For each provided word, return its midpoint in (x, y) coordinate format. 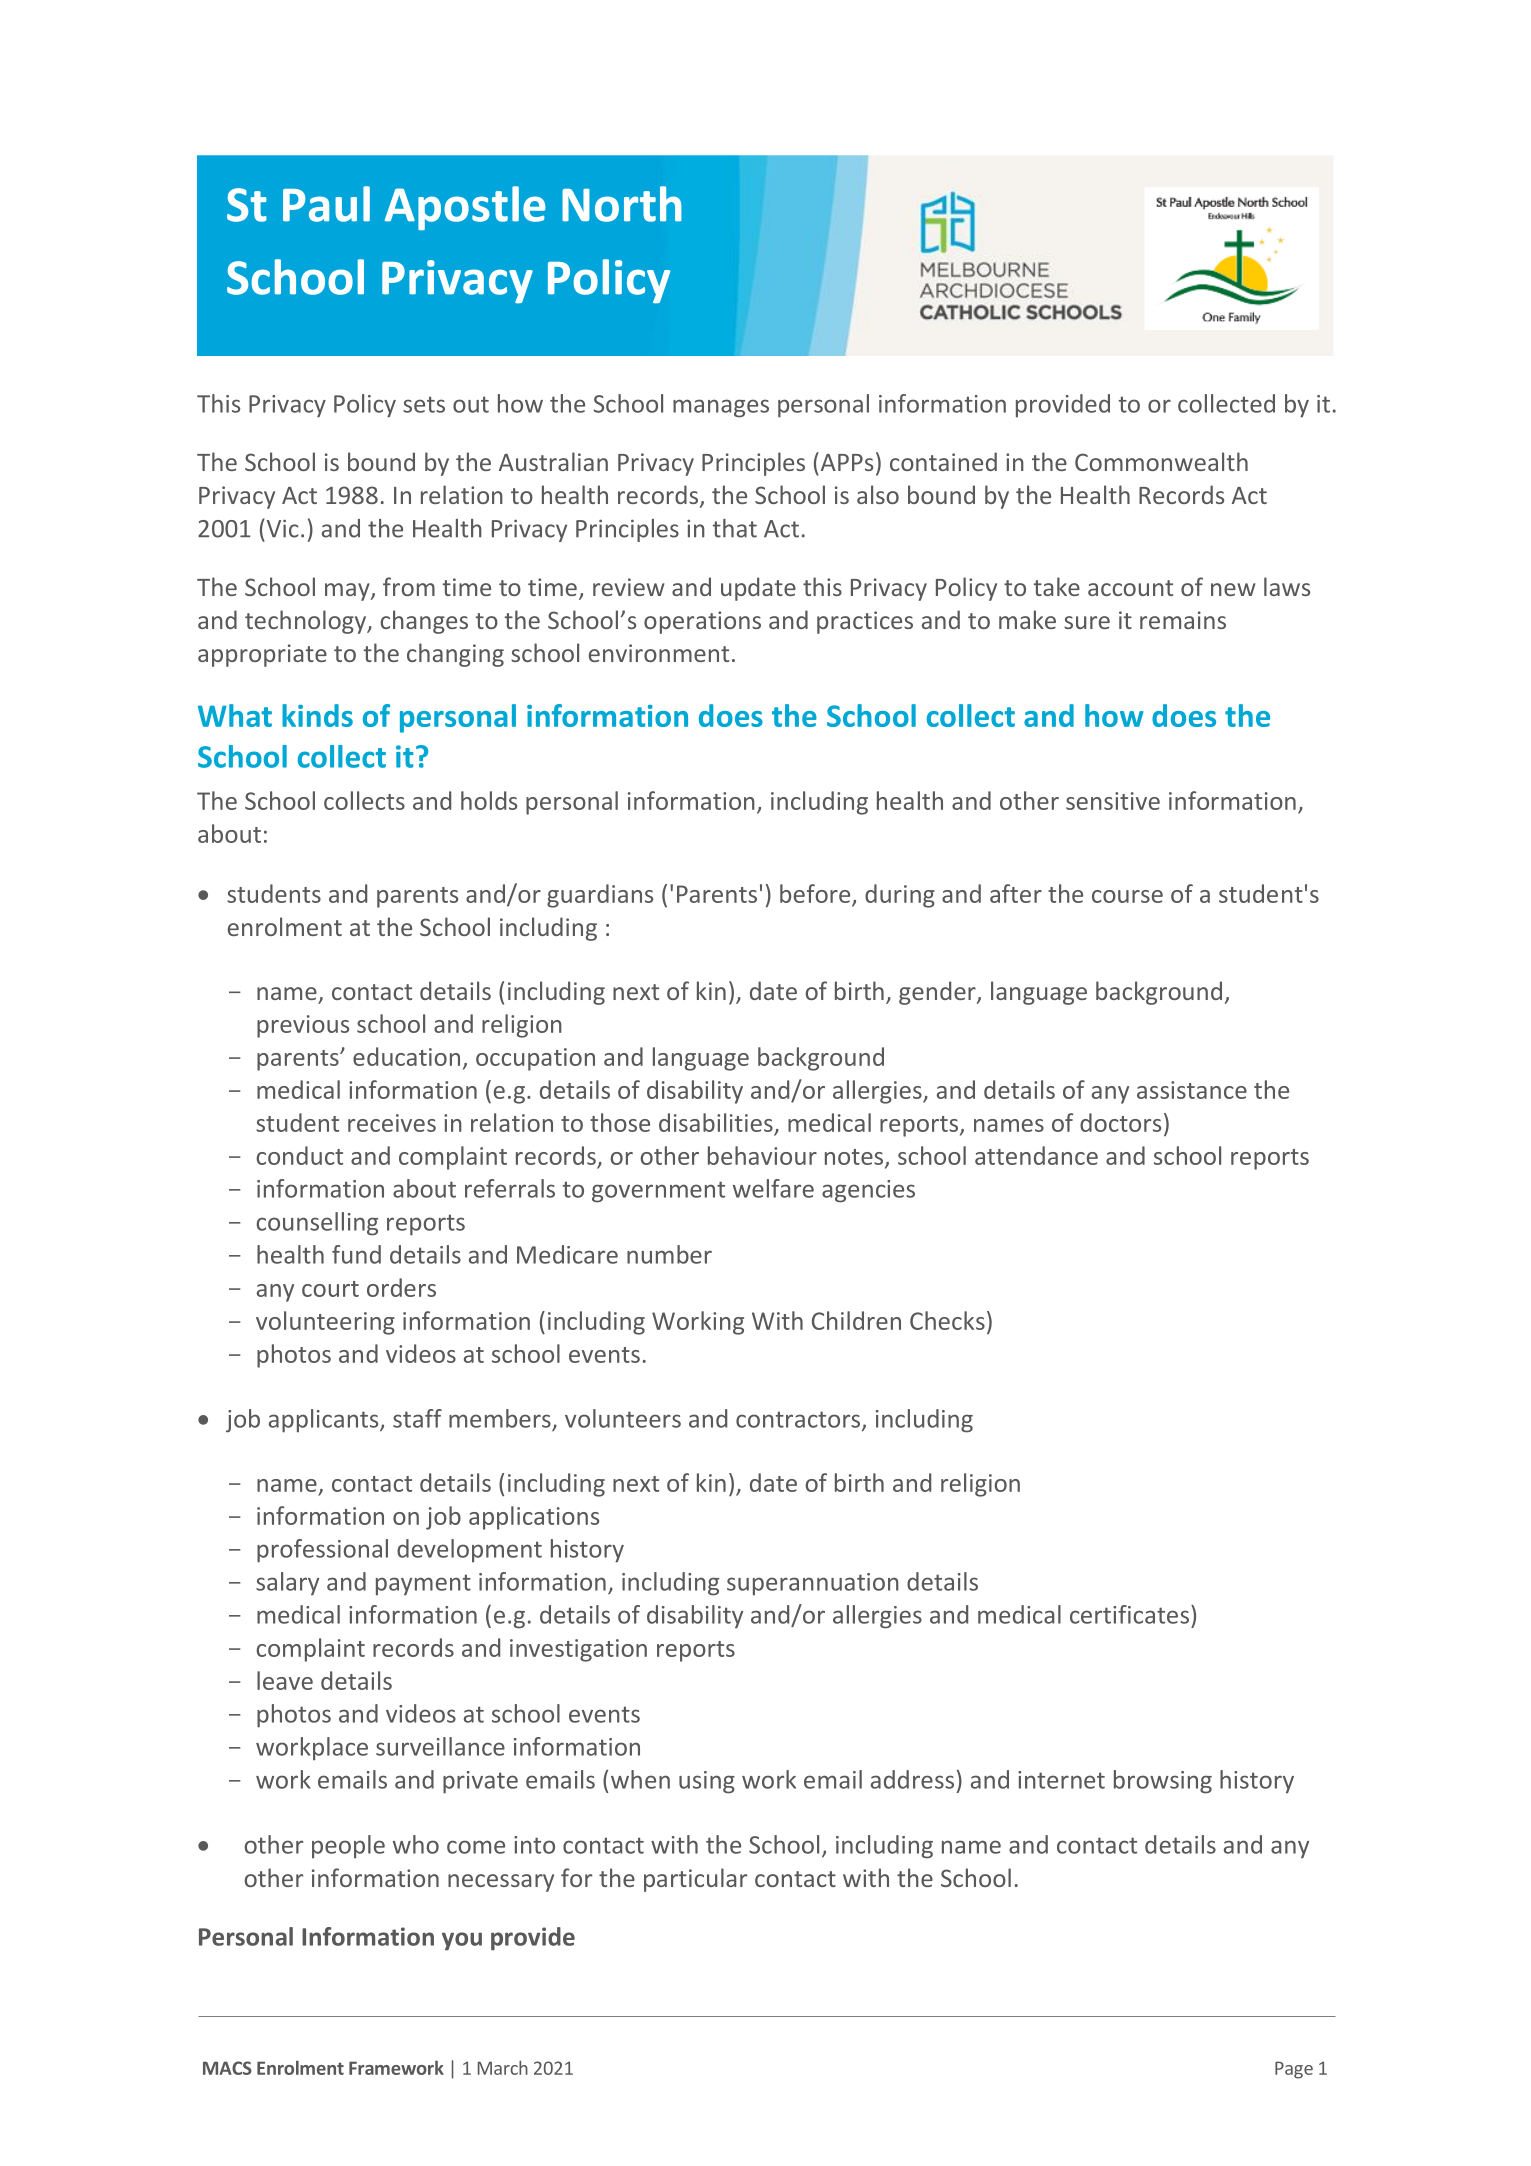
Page (1294, 2070)
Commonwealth (1161, 461)
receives (392, 1123)
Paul (326, 204)
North (622, 204)
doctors (1120, 1122)
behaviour (762, 1155)
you (462, 1941)
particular (695, 1880)
